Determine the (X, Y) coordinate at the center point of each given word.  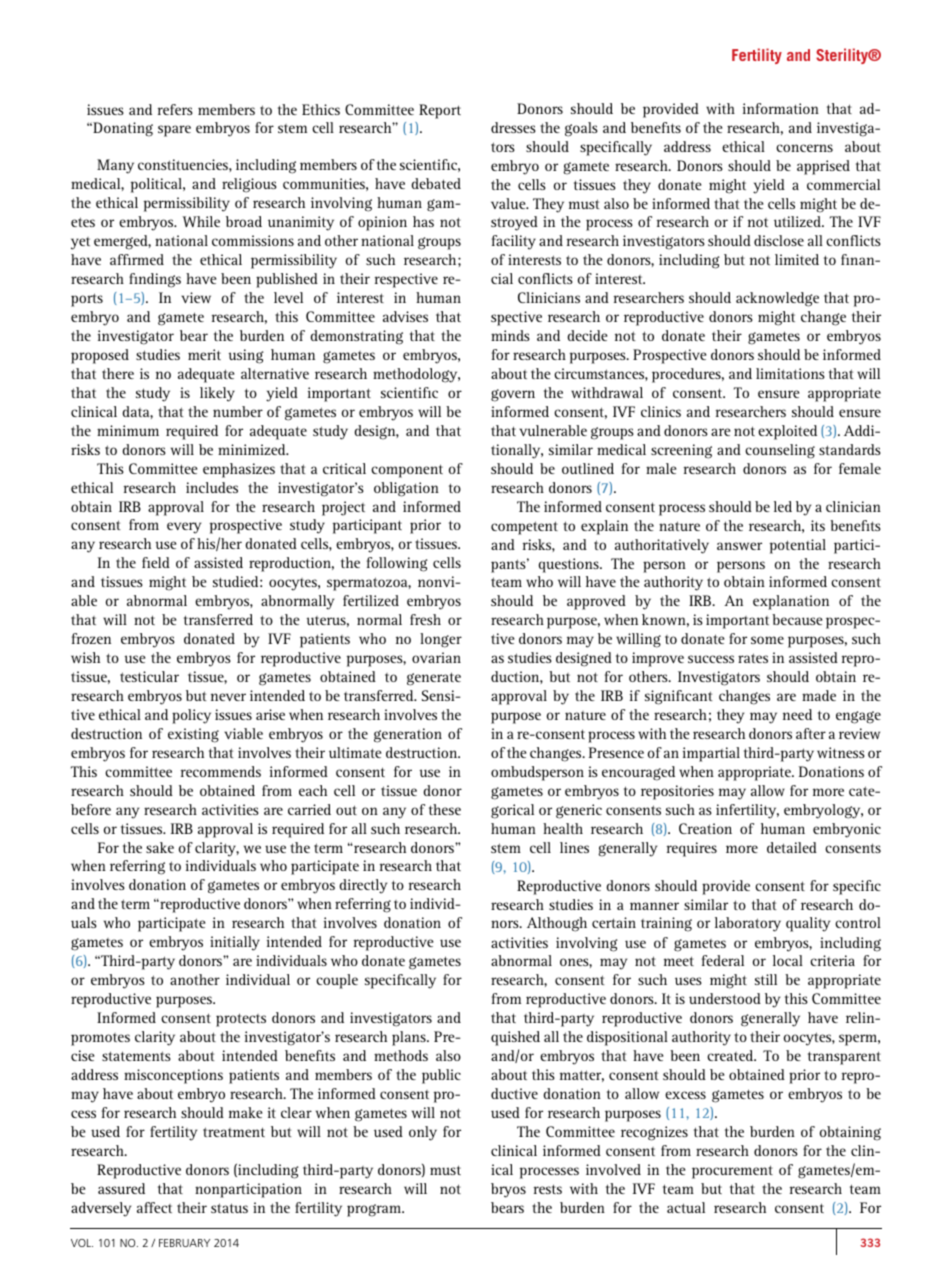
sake (160, 847)
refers (175, 109)
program (375, 1210)
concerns (804, 148)
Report (440, 111)
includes (212, 487)
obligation (406, 489)
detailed (792, 847)
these (445, 809)
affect (154, 1207)
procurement (732, 1172)
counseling (780, 451)
